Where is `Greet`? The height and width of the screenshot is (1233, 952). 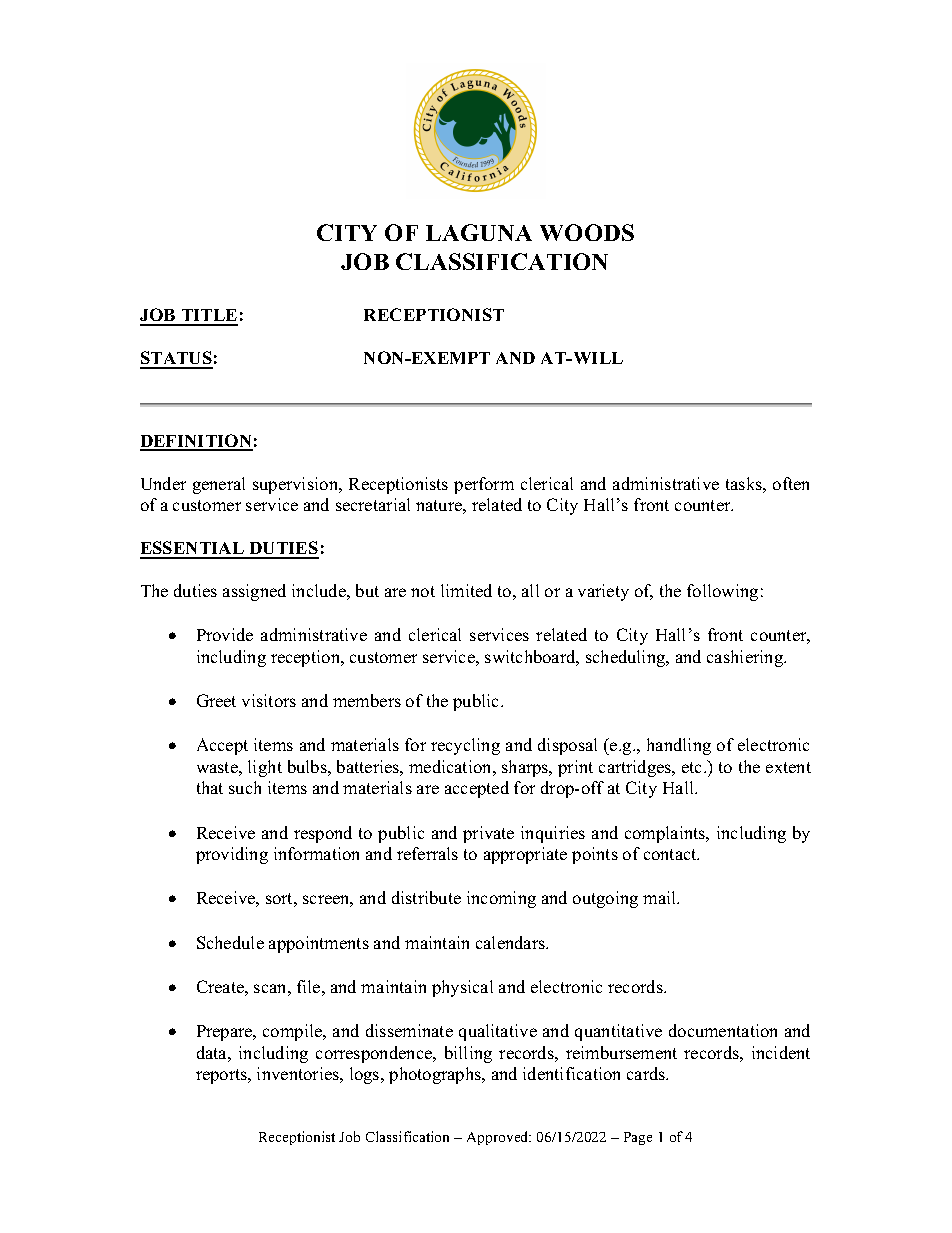 Greet is located at coordinates (216, 700).
